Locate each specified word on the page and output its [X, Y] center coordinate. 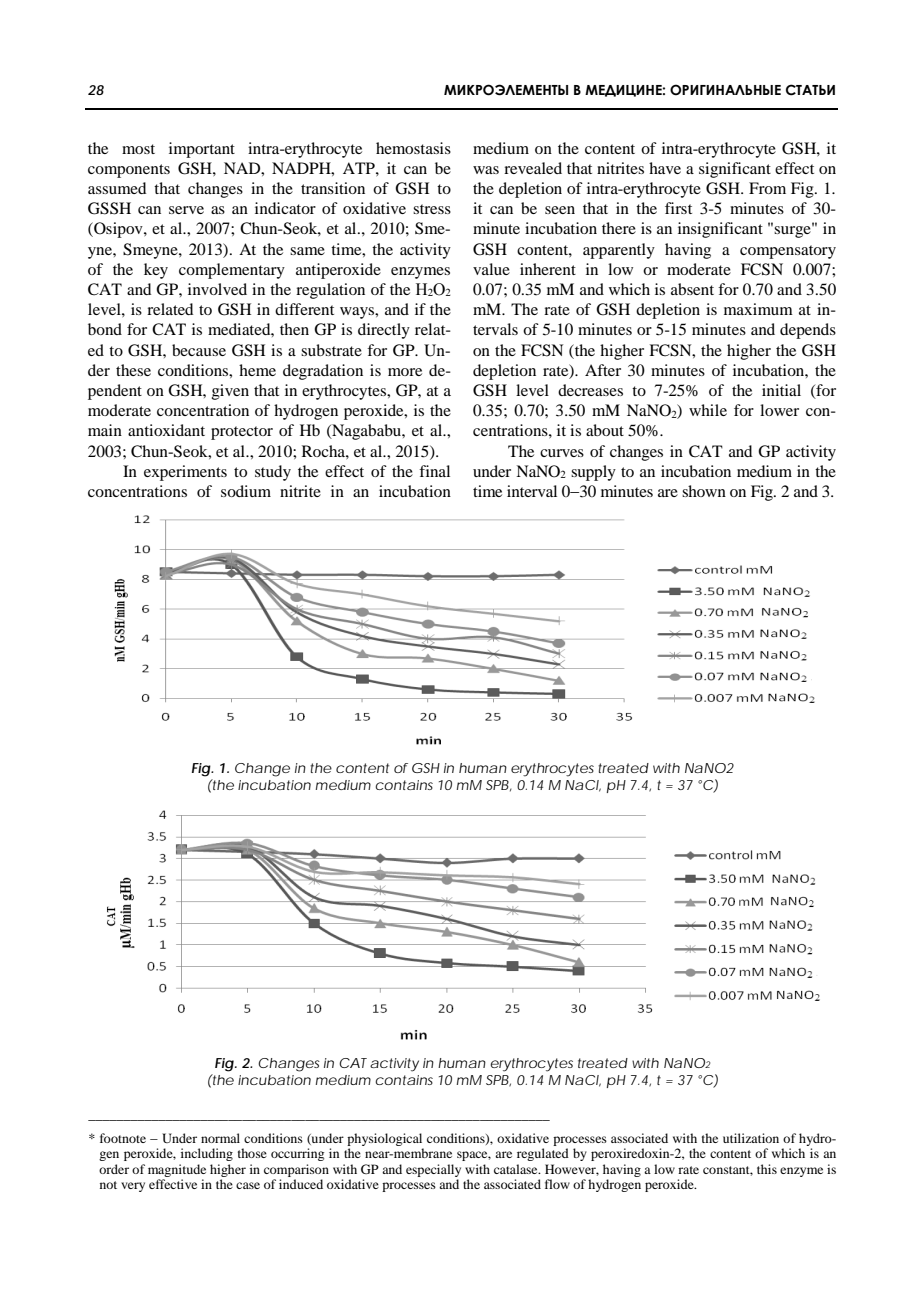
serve [186, 210]
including [207, 1154]
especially [433, 1170]
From [767, 188]
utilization [751, 1138]
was [486, 170]
